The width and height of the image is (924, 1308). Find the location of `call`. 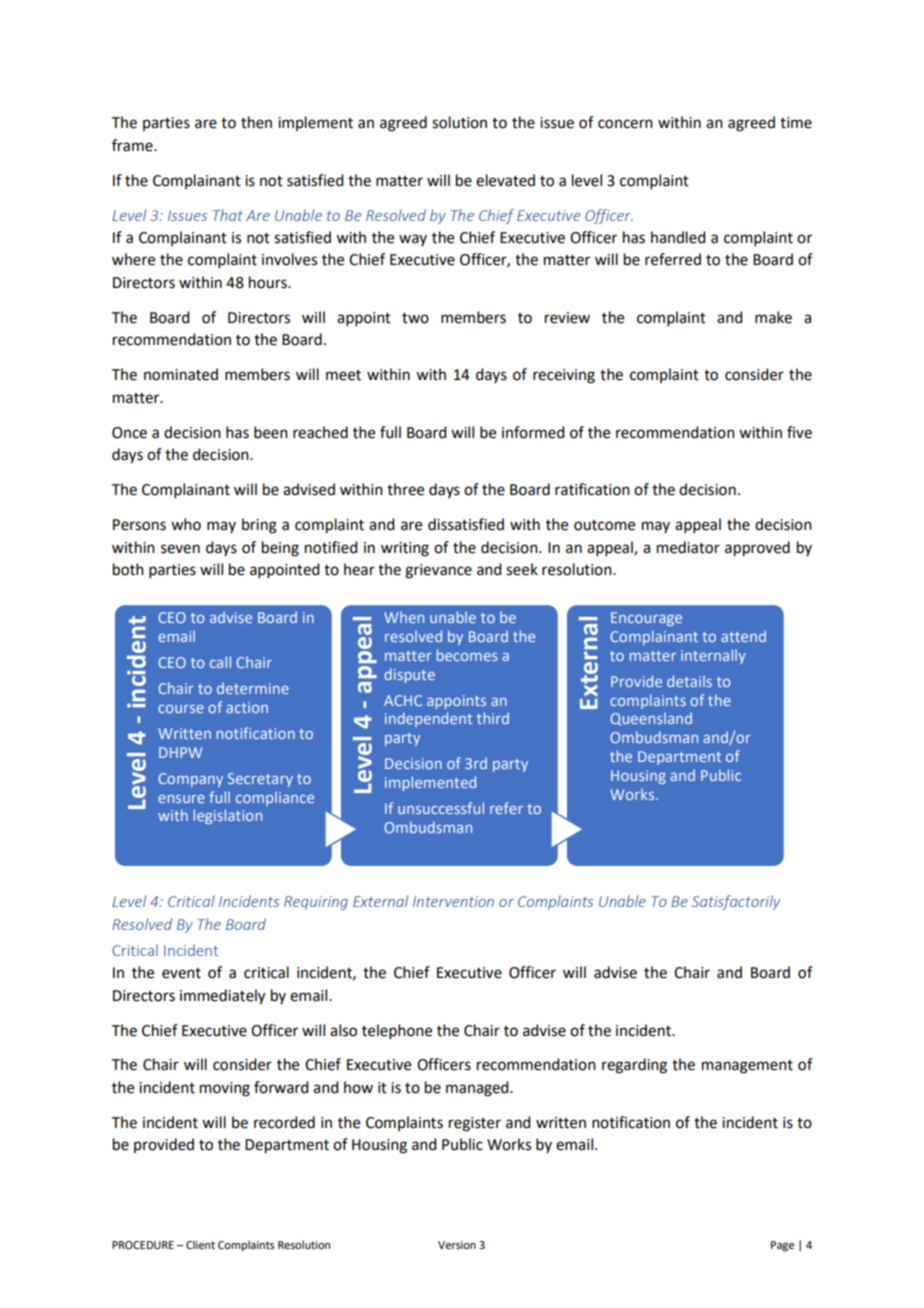

call is located at coordinates (220, 662).
